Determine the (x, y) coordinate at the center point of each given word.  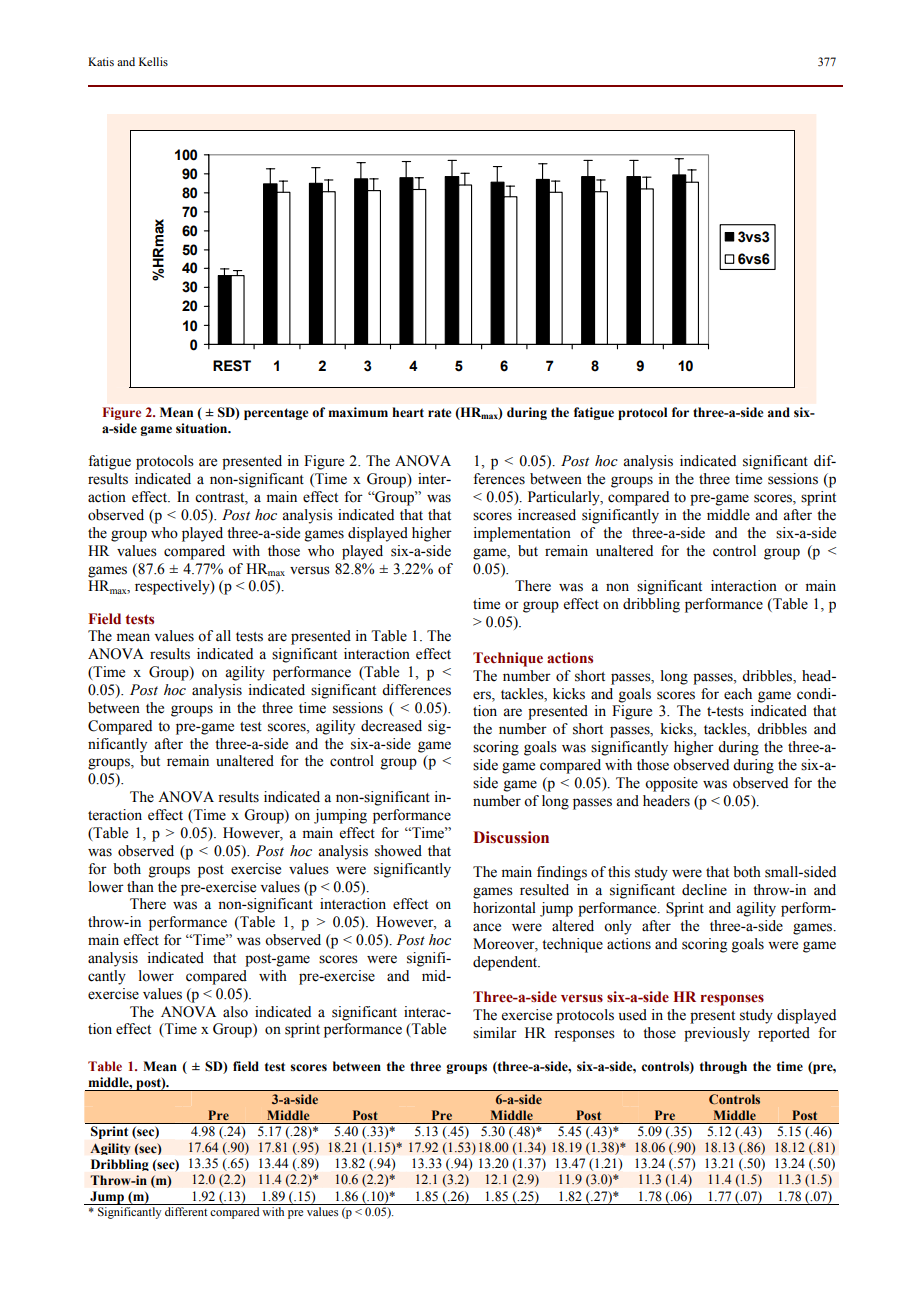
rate (439, 413)
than (140, 887)
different (186, 1211)
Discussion (511, 837)
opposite (671, 784)
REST (232, 366)
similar (495, 1033)
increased (547, 515)
